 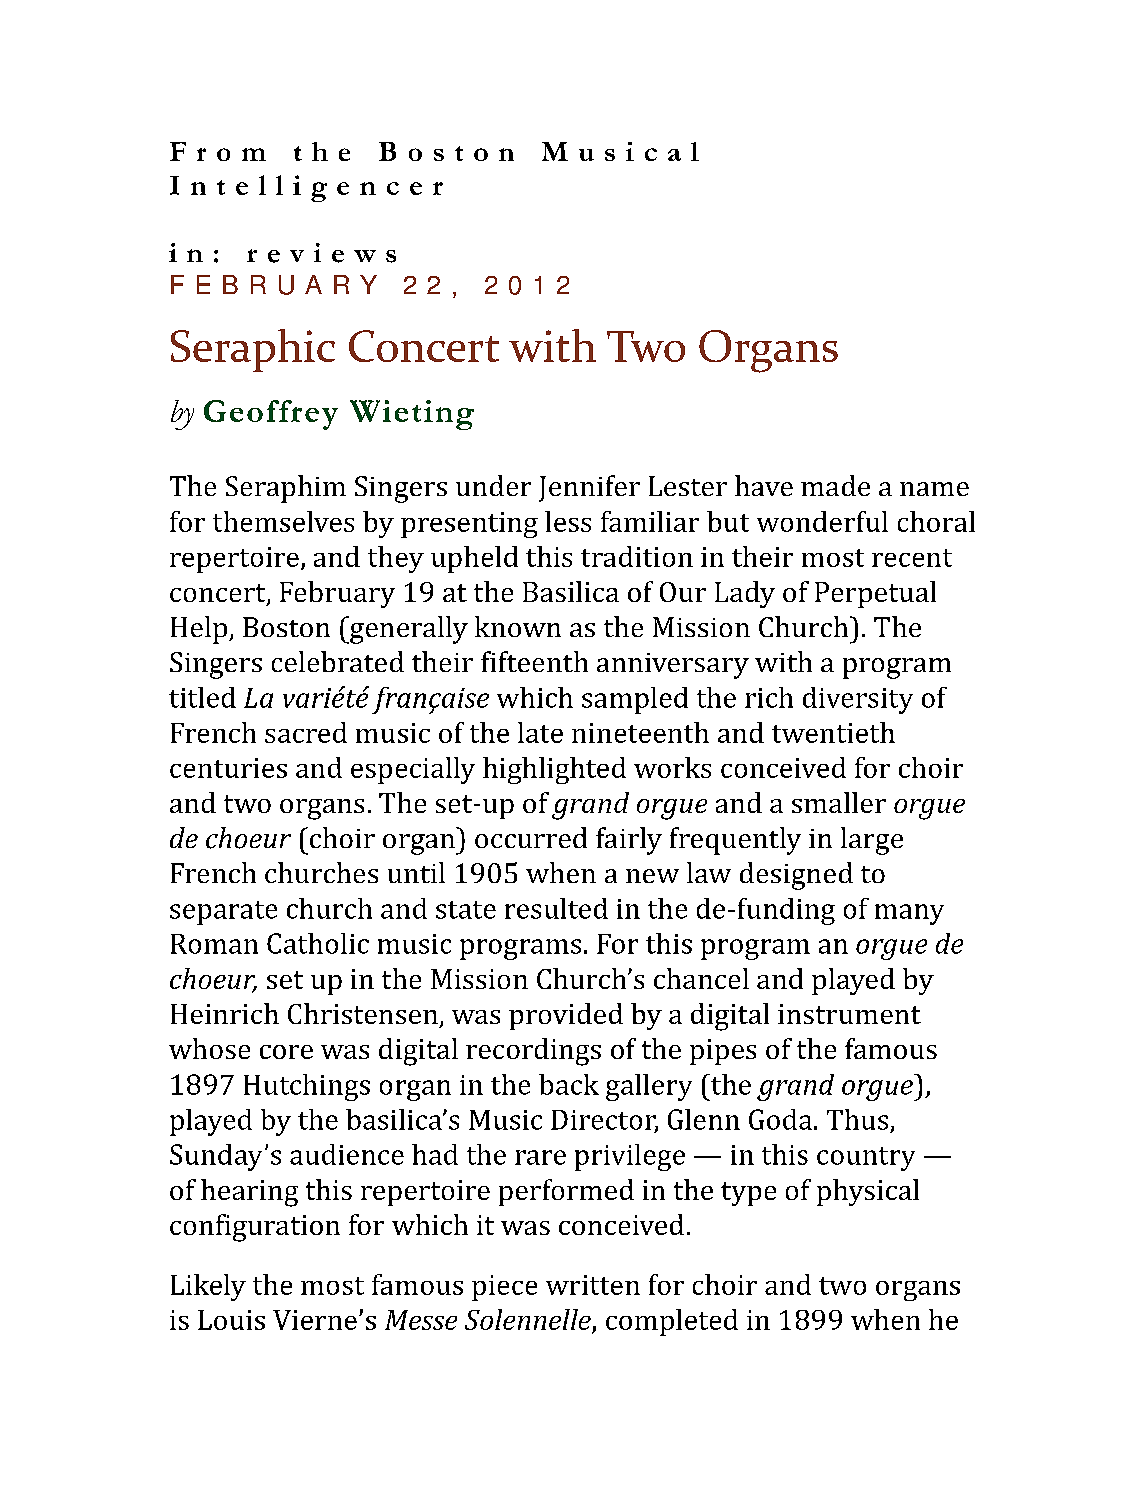 I want to click on Jennifer, so click(x=589, y=488).
